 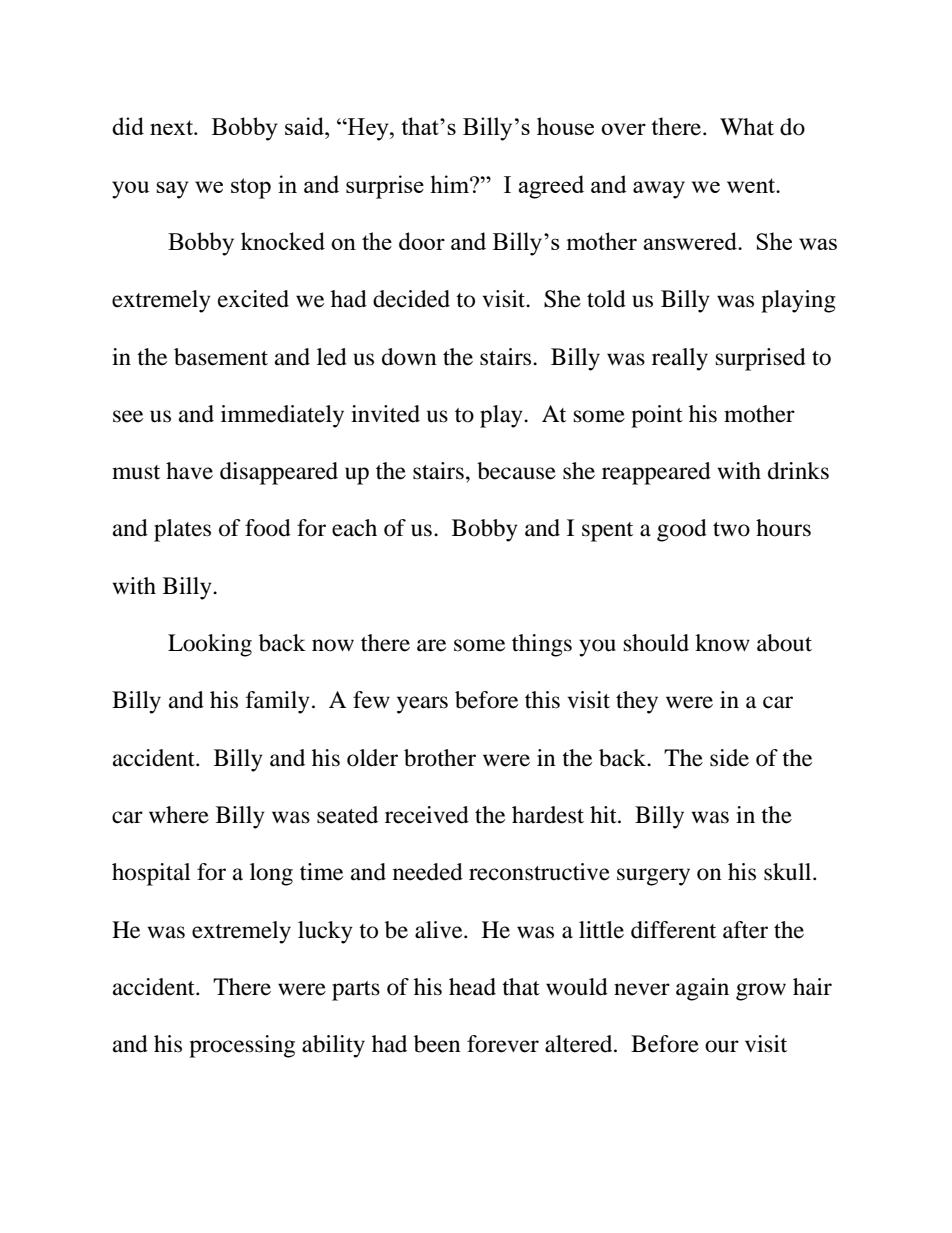 I want to click on things, so click(x=542, y=645).
